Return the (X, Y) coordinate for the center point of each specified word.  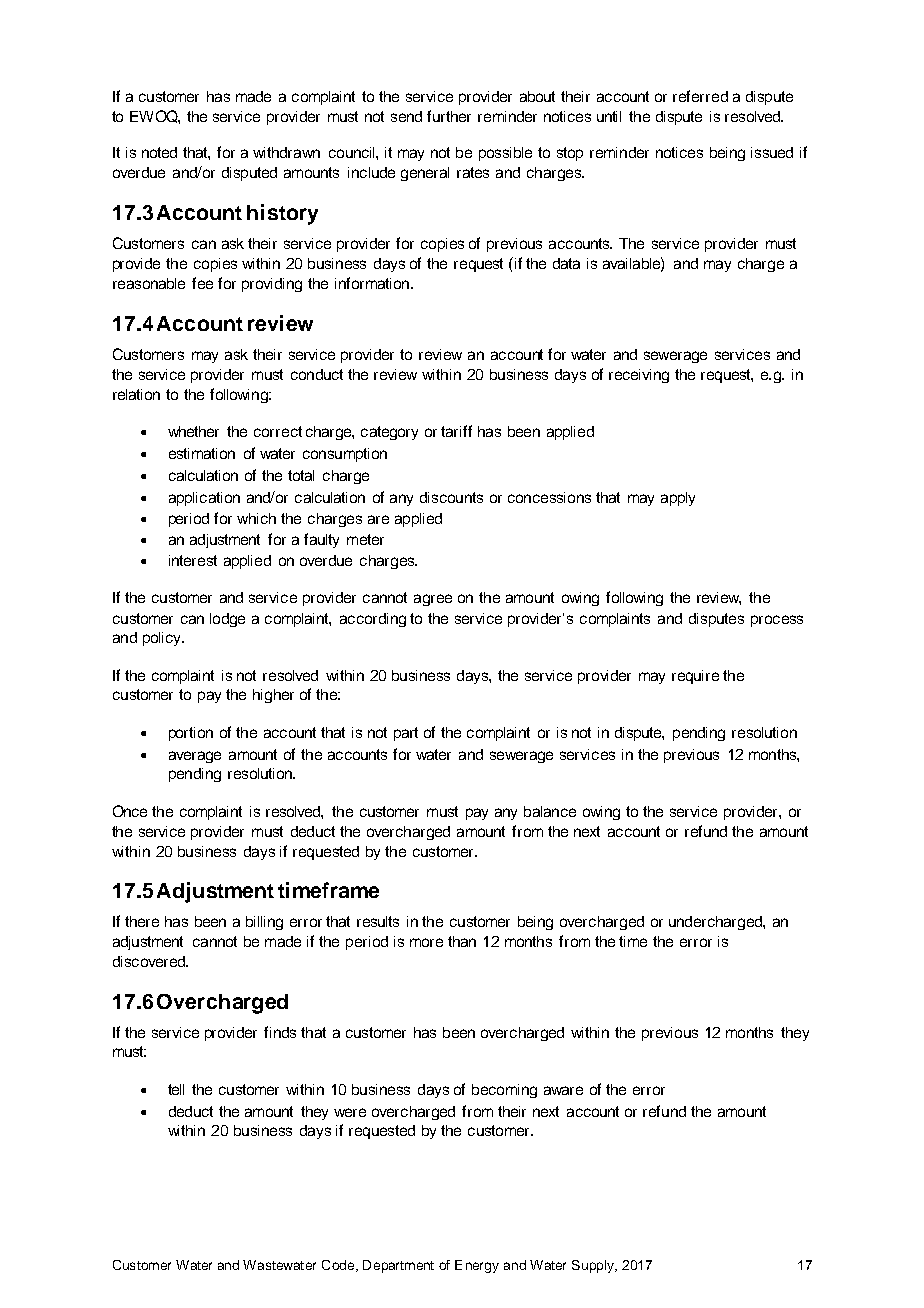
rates (473, 172)
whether (193, 431)
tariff (456, 431)
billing (264, 923)
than (462, 941)
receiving (639, 376)
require (695, 677)
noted (159, 152)
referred (700, 96)
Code (339, 1266)
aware (563, 1090)
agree (433, 600)
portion (191, 734)
